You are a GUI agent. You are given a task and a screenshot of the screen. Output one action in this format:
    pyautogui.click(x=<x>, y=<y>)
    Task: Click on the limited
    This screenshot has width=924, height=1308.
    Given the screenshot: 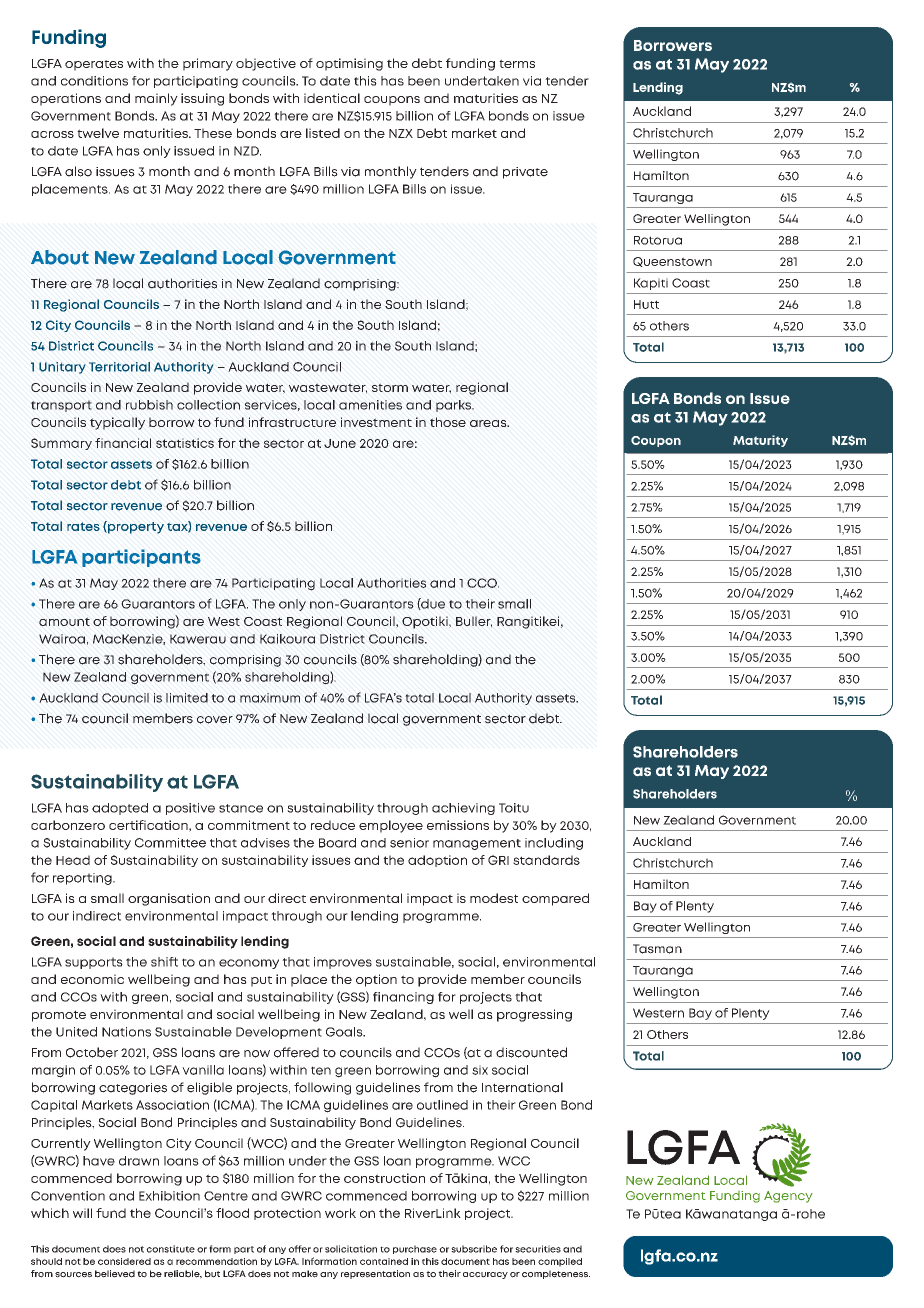 What is the action you would take?
    pyautogui.click(x=187, y=698)
